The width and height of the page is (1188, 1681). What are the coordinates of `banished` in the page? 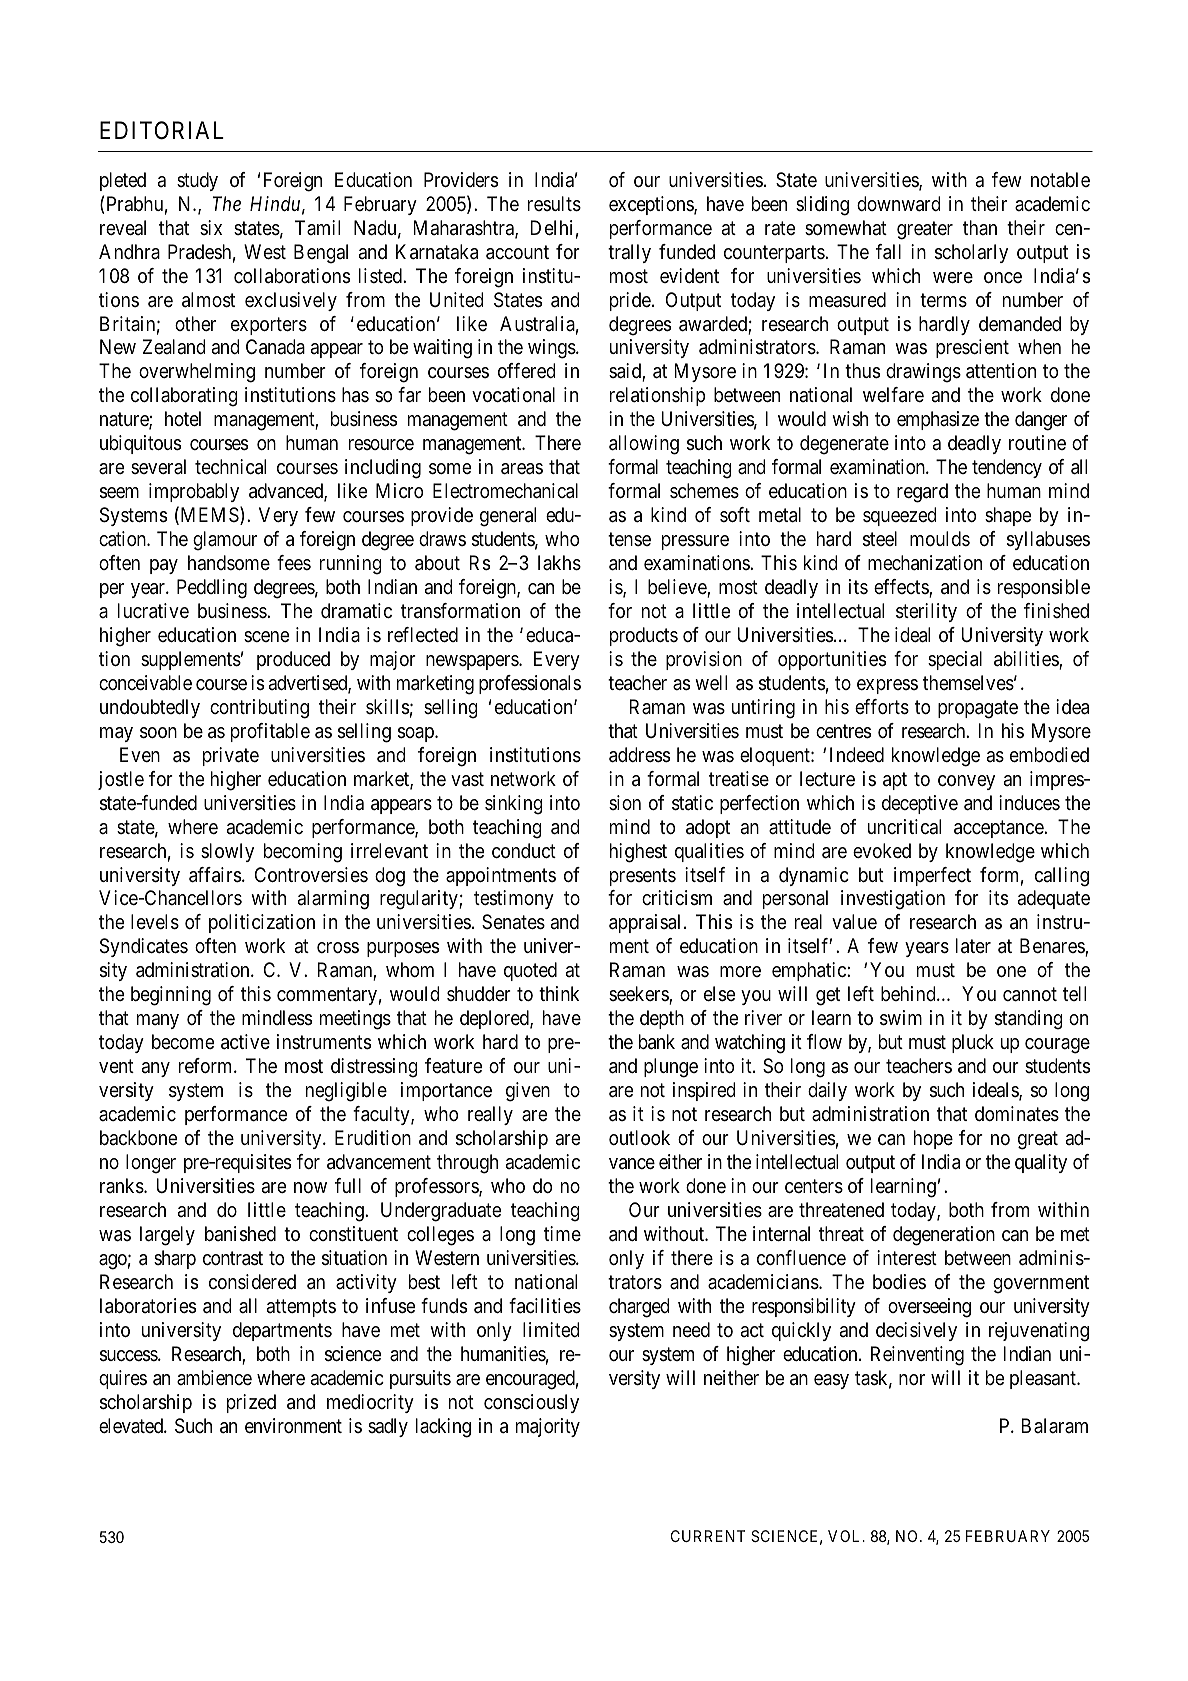 It's located at (240, 1234).
